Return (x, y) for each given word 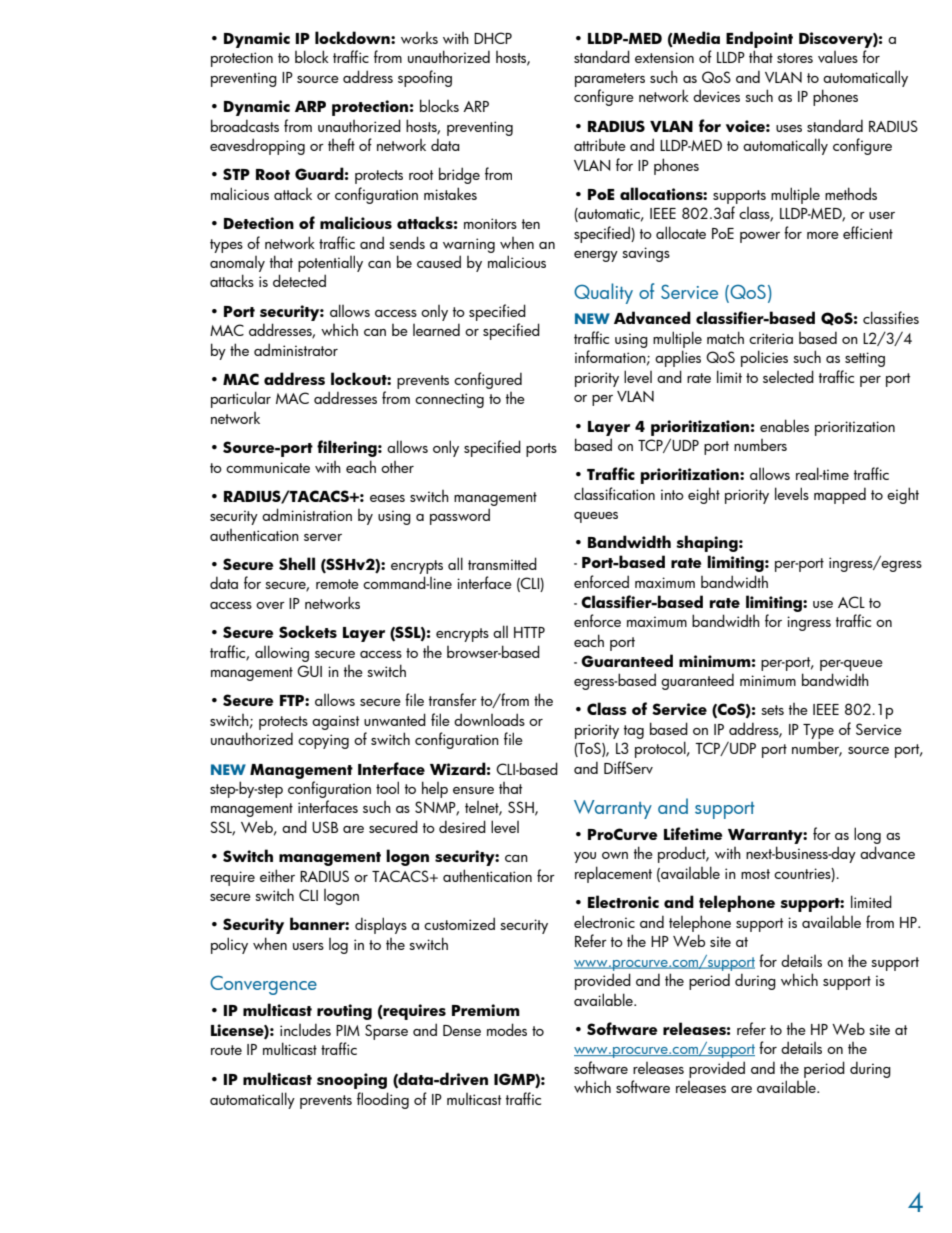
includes (305, 1029)
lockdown (353, 37)
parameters (610, 80)
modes (507, 1029)
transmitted (502, 563)
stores (795, 58)
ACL (851, 602)
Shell (297, 563)
